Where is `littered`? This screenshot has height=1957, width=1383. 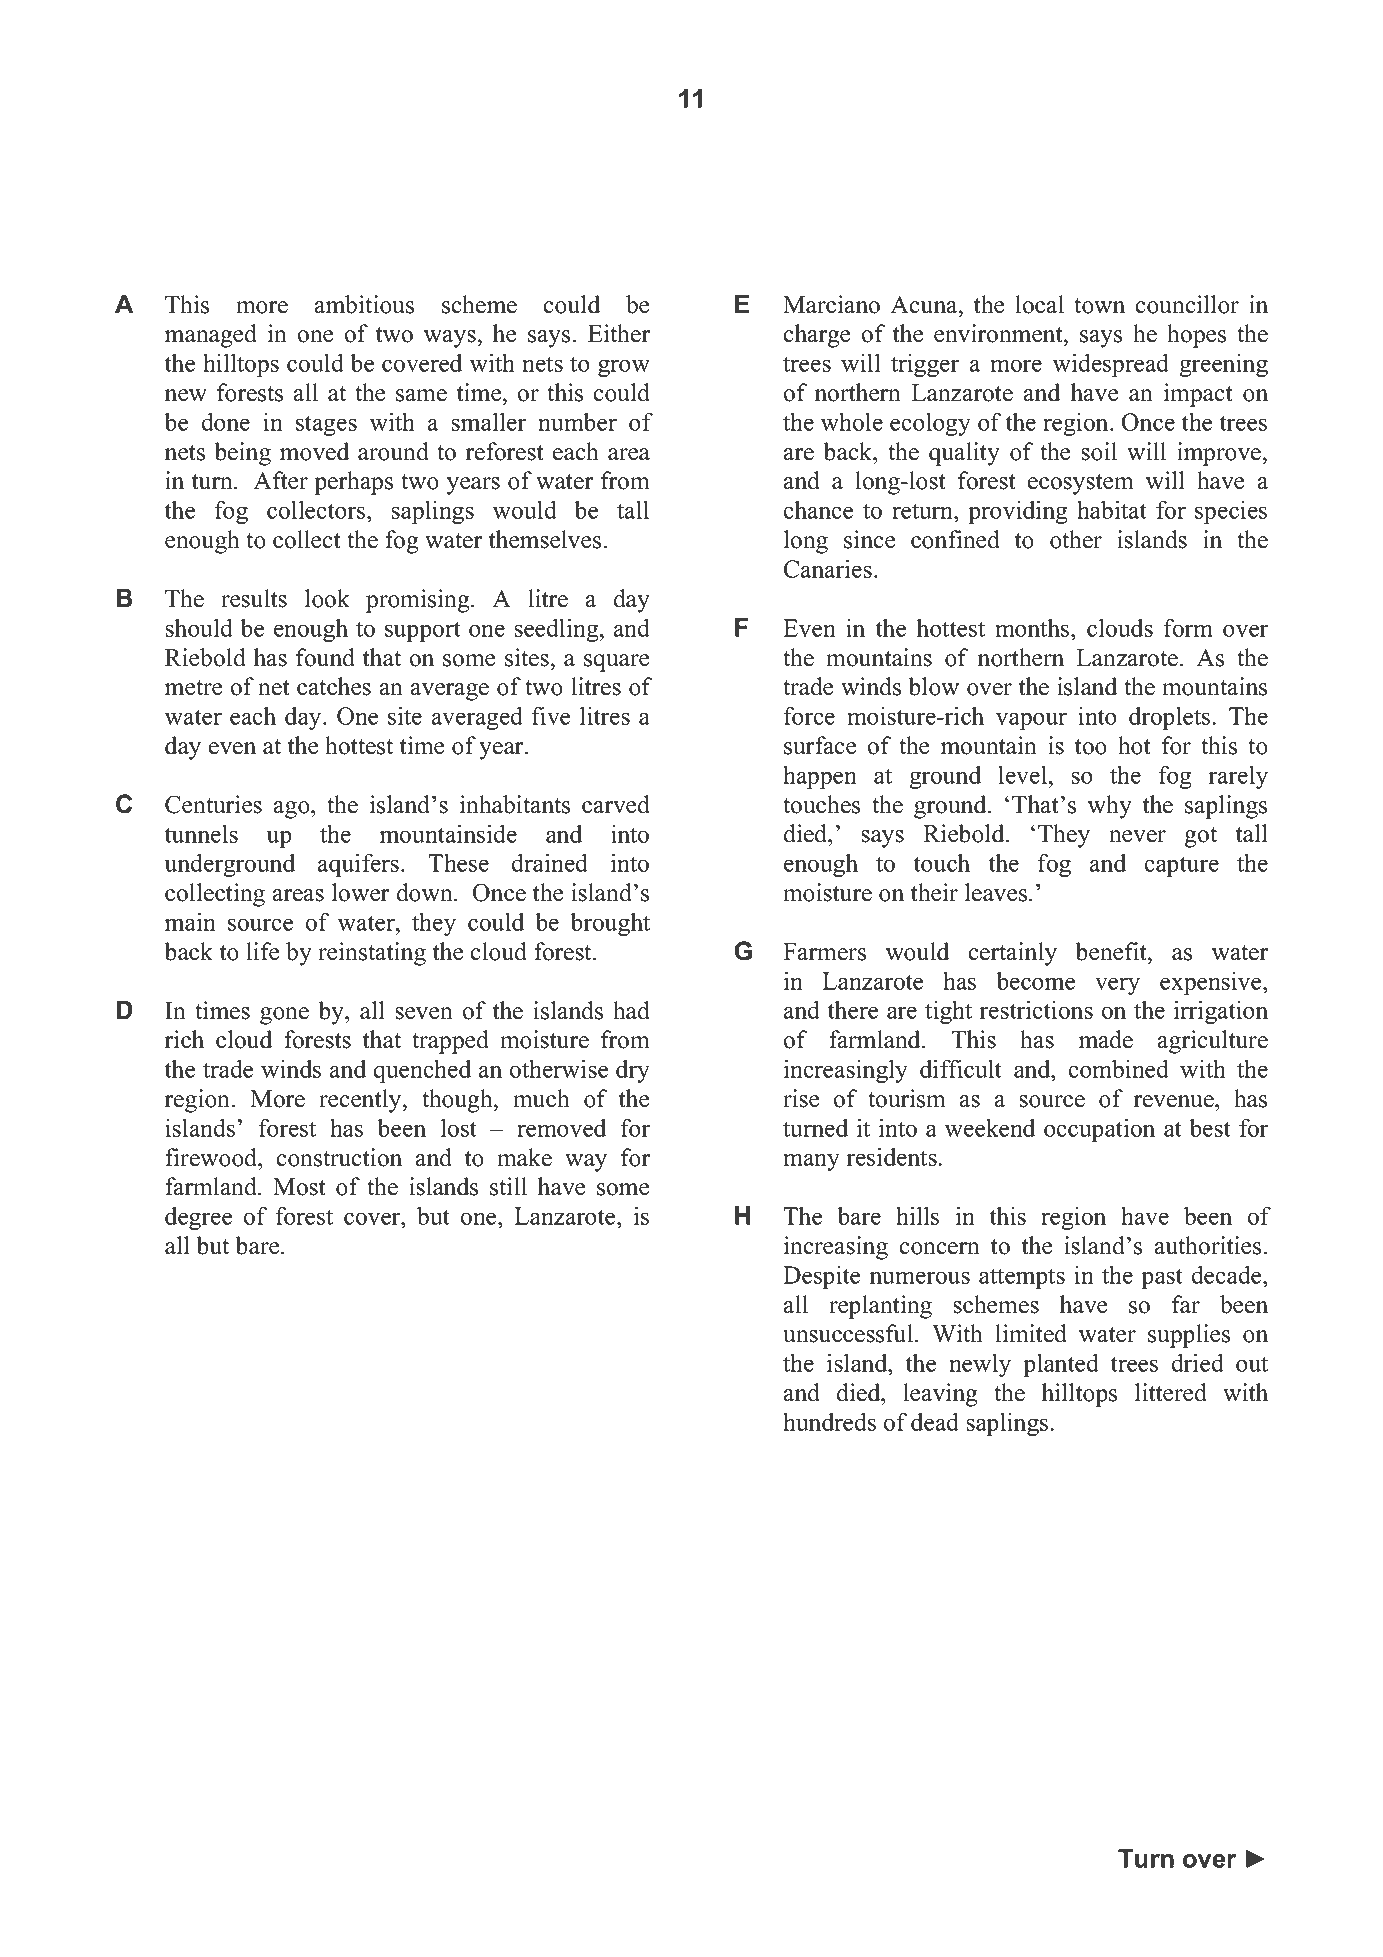
littered is located at coordinates (1171, 1392).
